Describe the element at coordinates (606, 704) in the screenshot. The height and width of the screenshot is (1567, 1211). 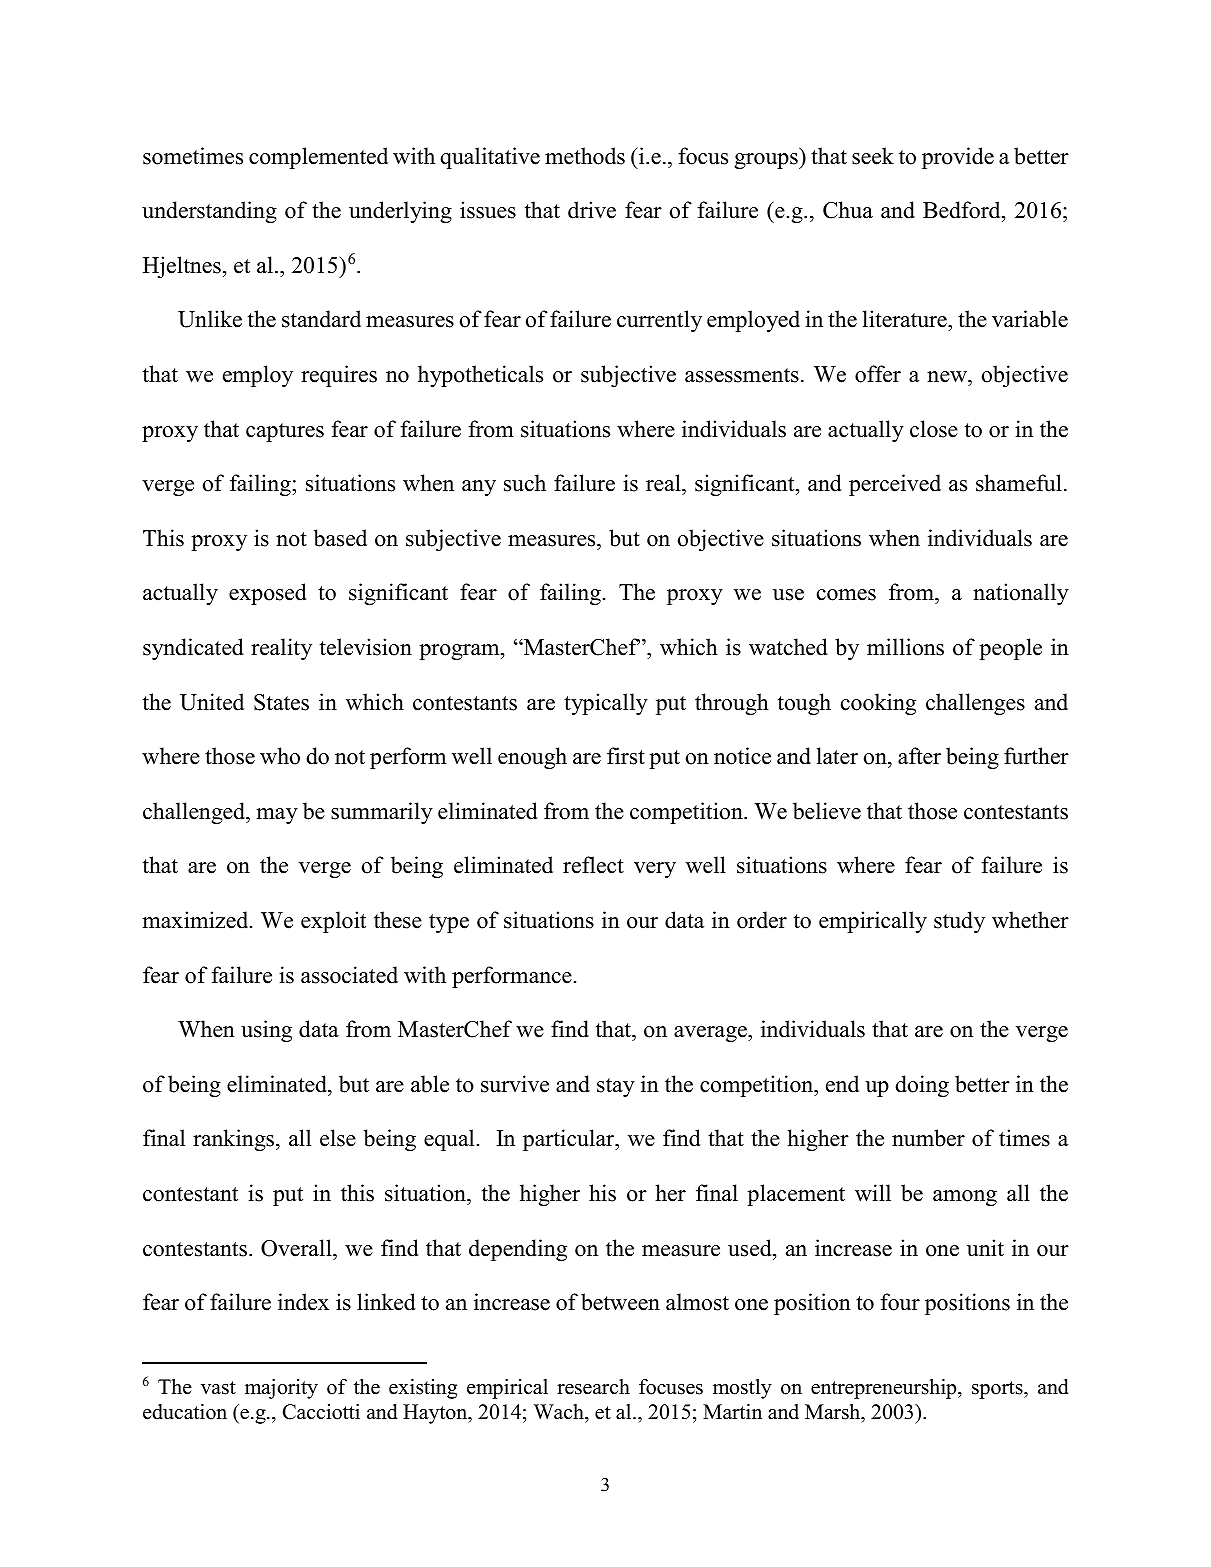
I see `typically` at that location.
